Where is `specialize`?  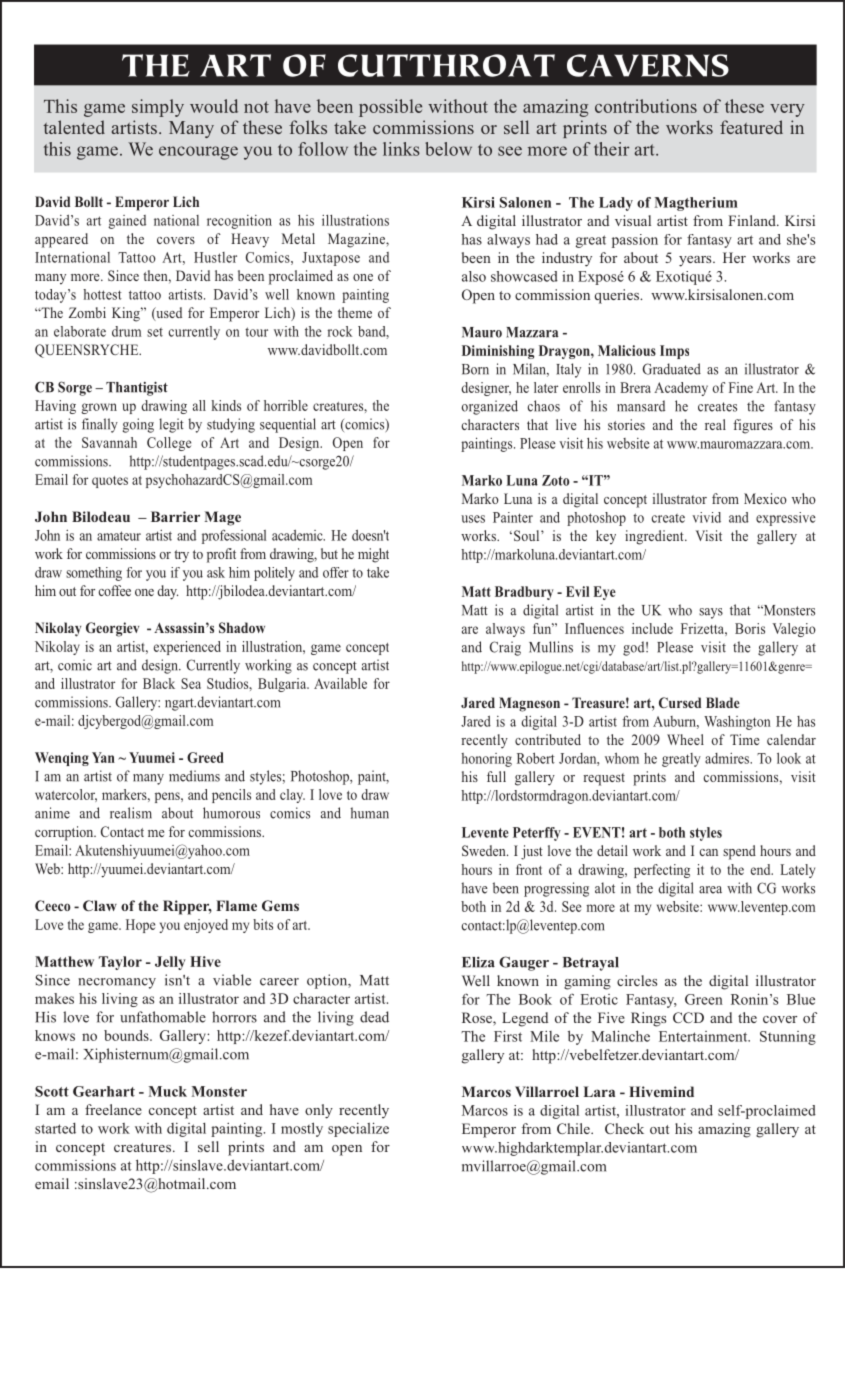
specialize is located at coordinates (358, 1129).
